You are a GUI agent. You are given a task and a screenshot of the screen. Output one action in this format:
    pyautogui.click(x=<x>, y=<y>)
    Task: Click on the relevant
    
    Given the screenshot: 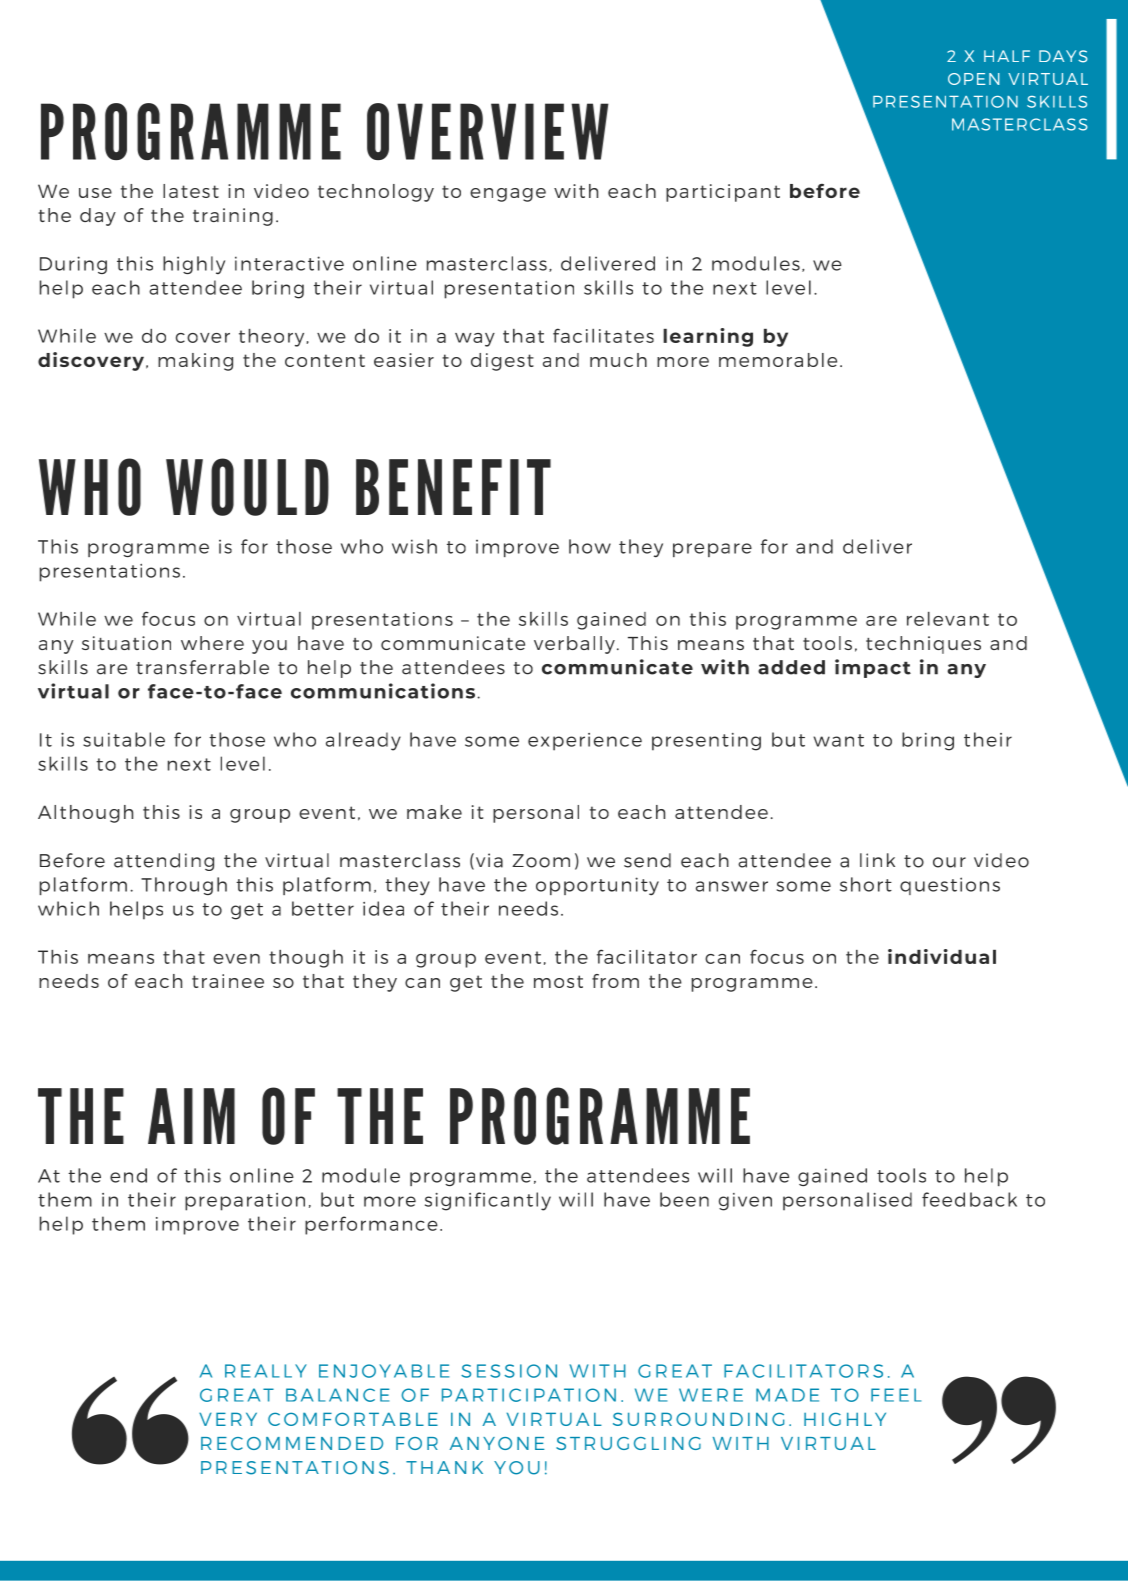 What is the action you would take?
    pyautogui.click(x=948, y=619)
